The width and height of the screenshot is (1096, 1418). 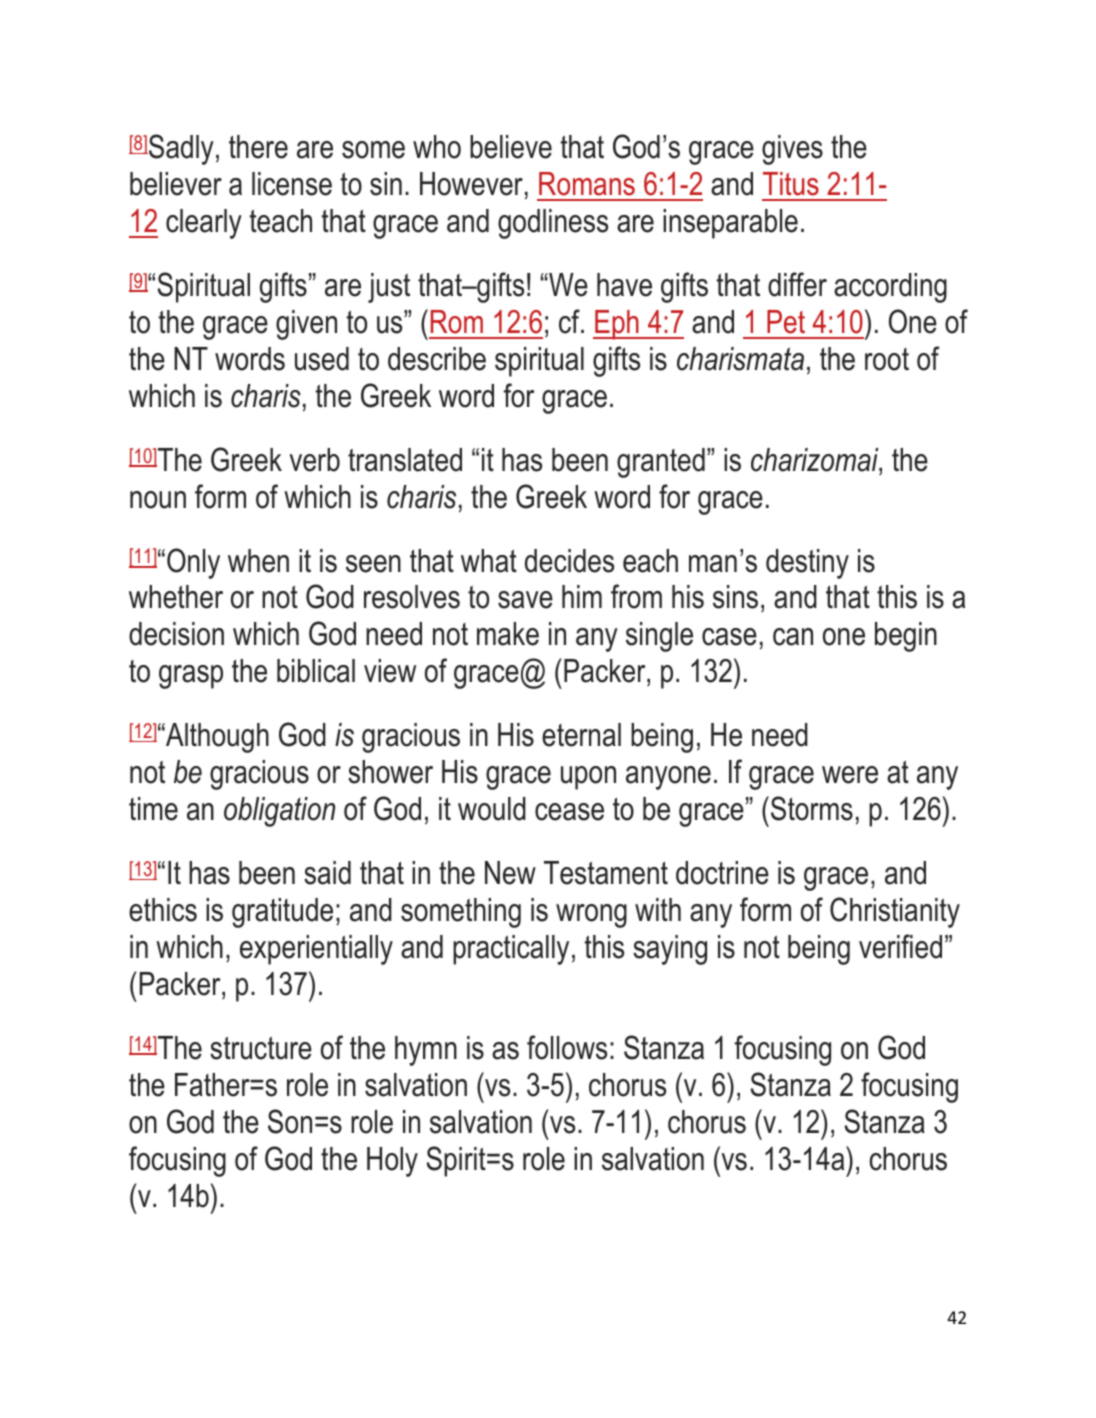 I want to click on there, so click(x=258, y=147).
